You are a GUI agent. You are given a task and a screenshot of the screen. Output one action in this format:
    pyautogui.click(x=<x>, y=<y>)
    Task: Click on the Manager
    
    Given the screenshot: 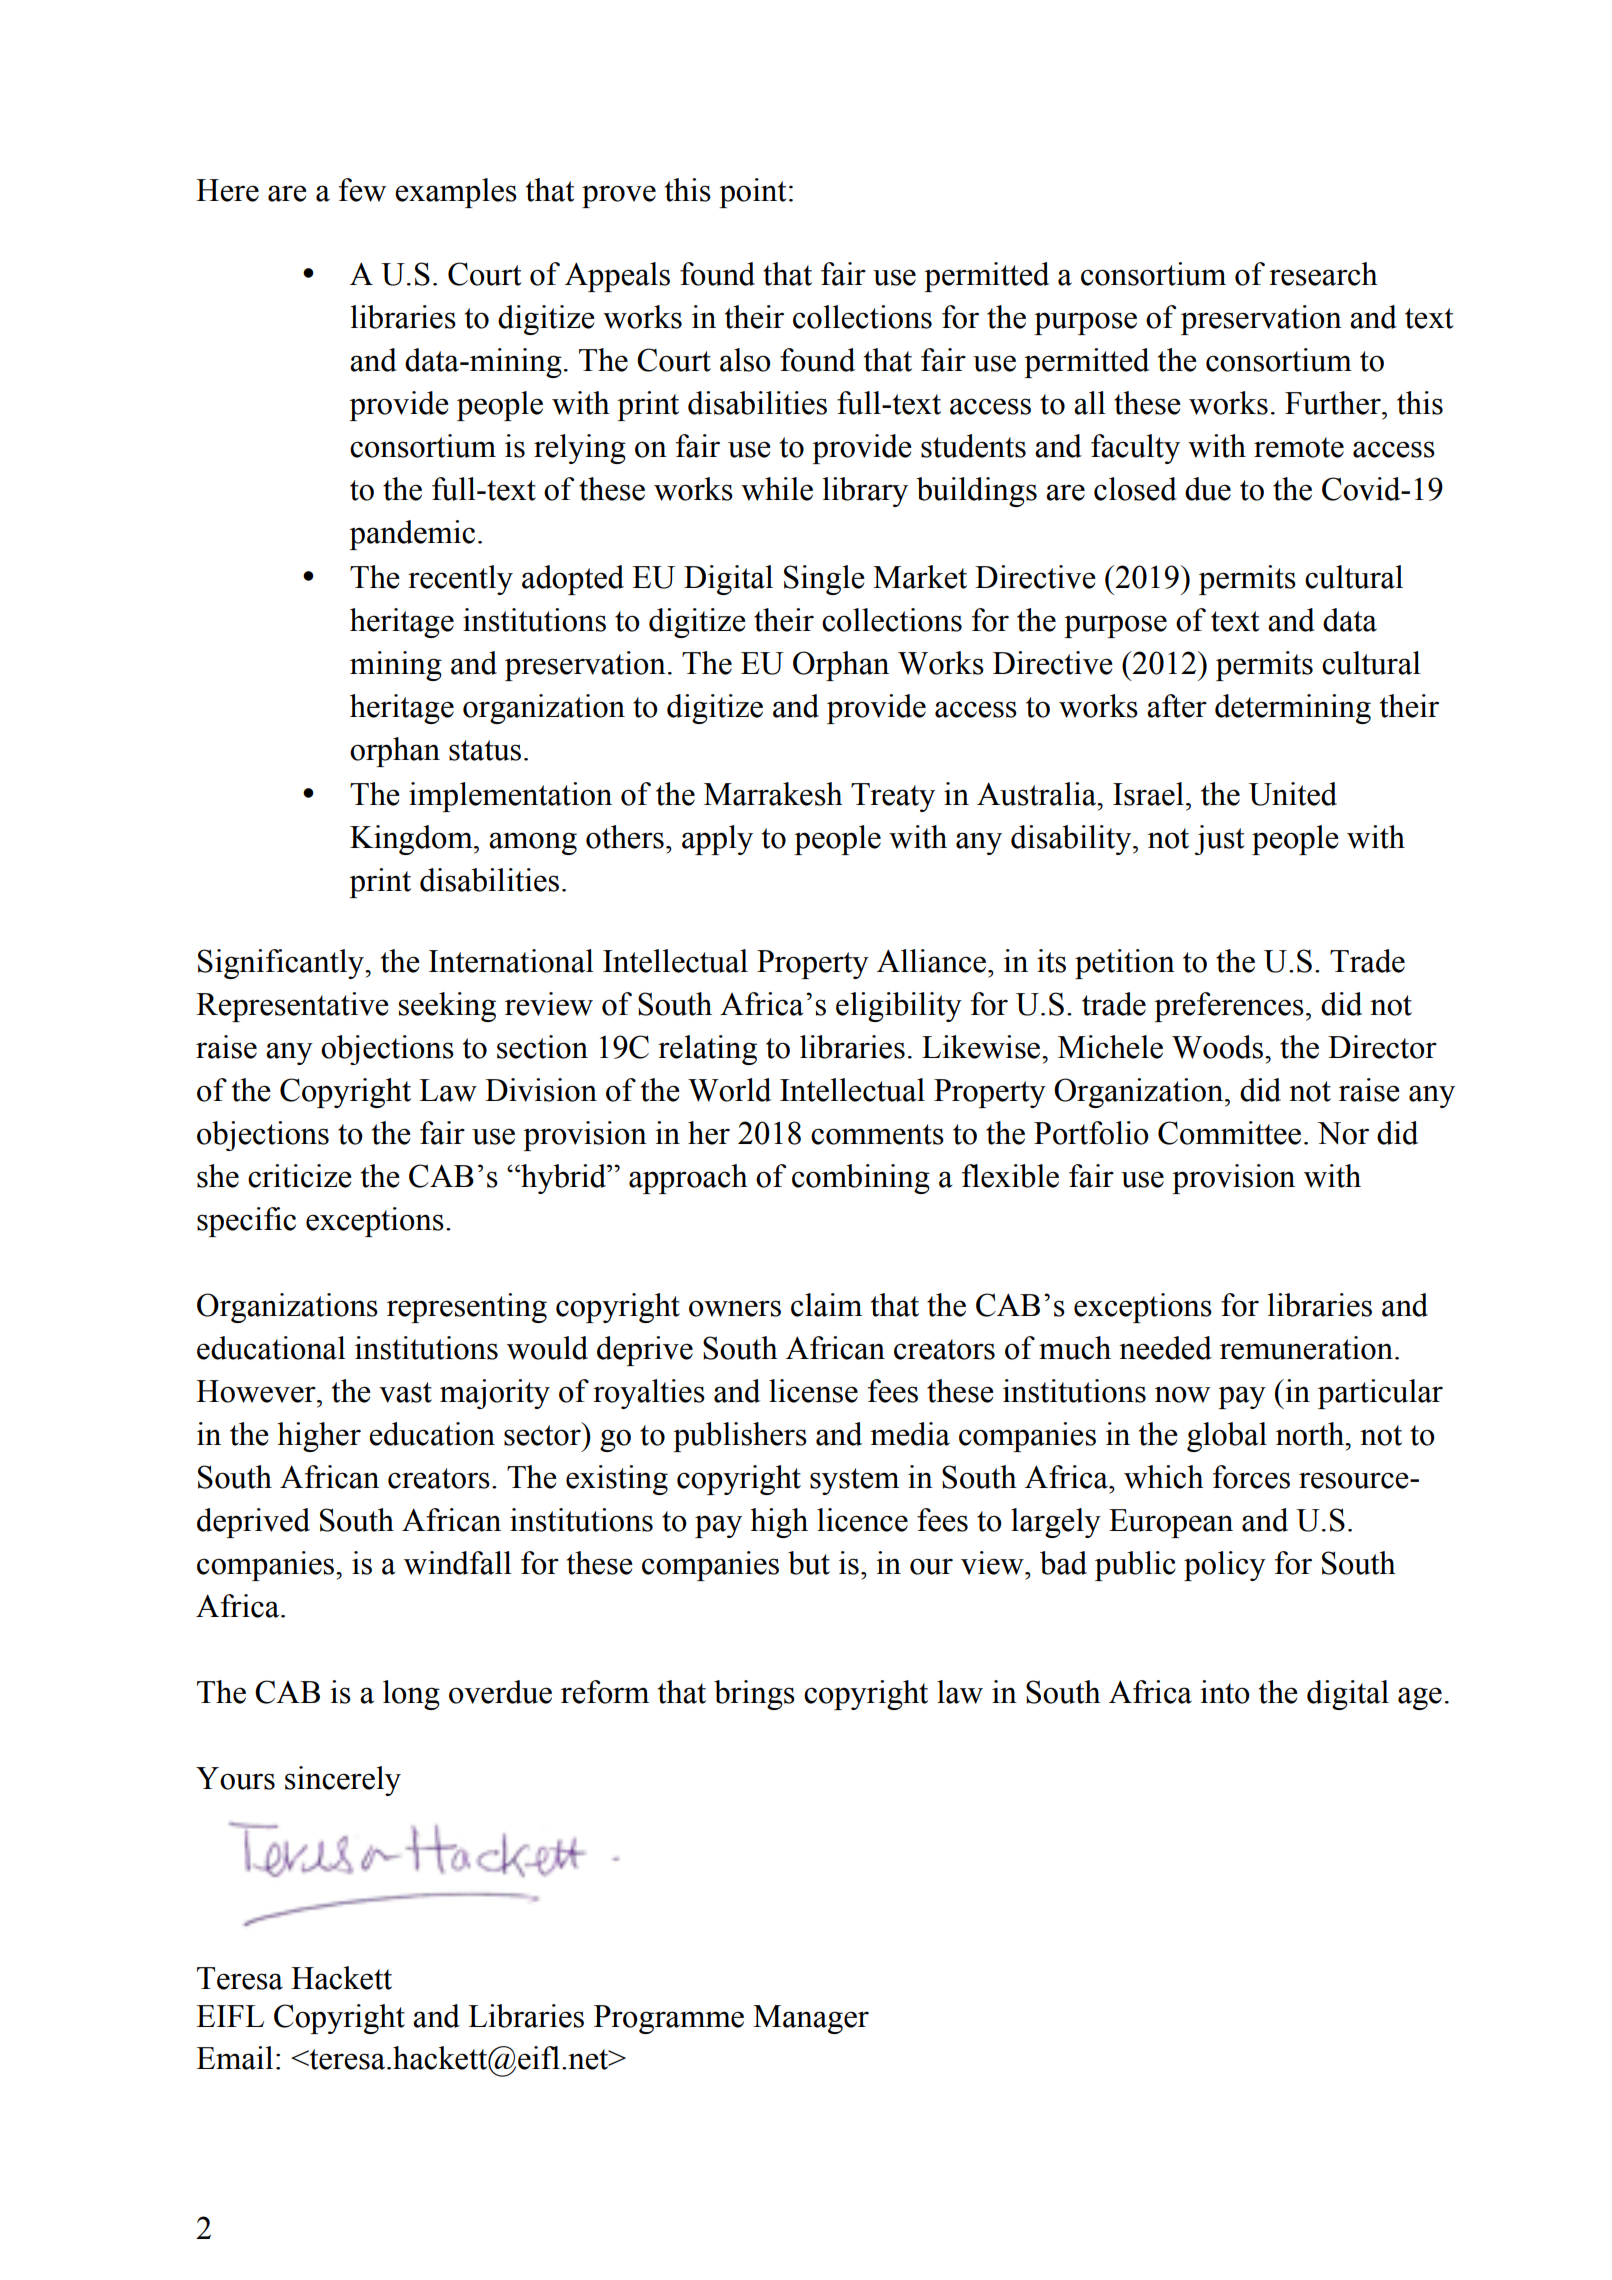 What is the action you would take?
    pyautogui.click(x=811, y=2019)
